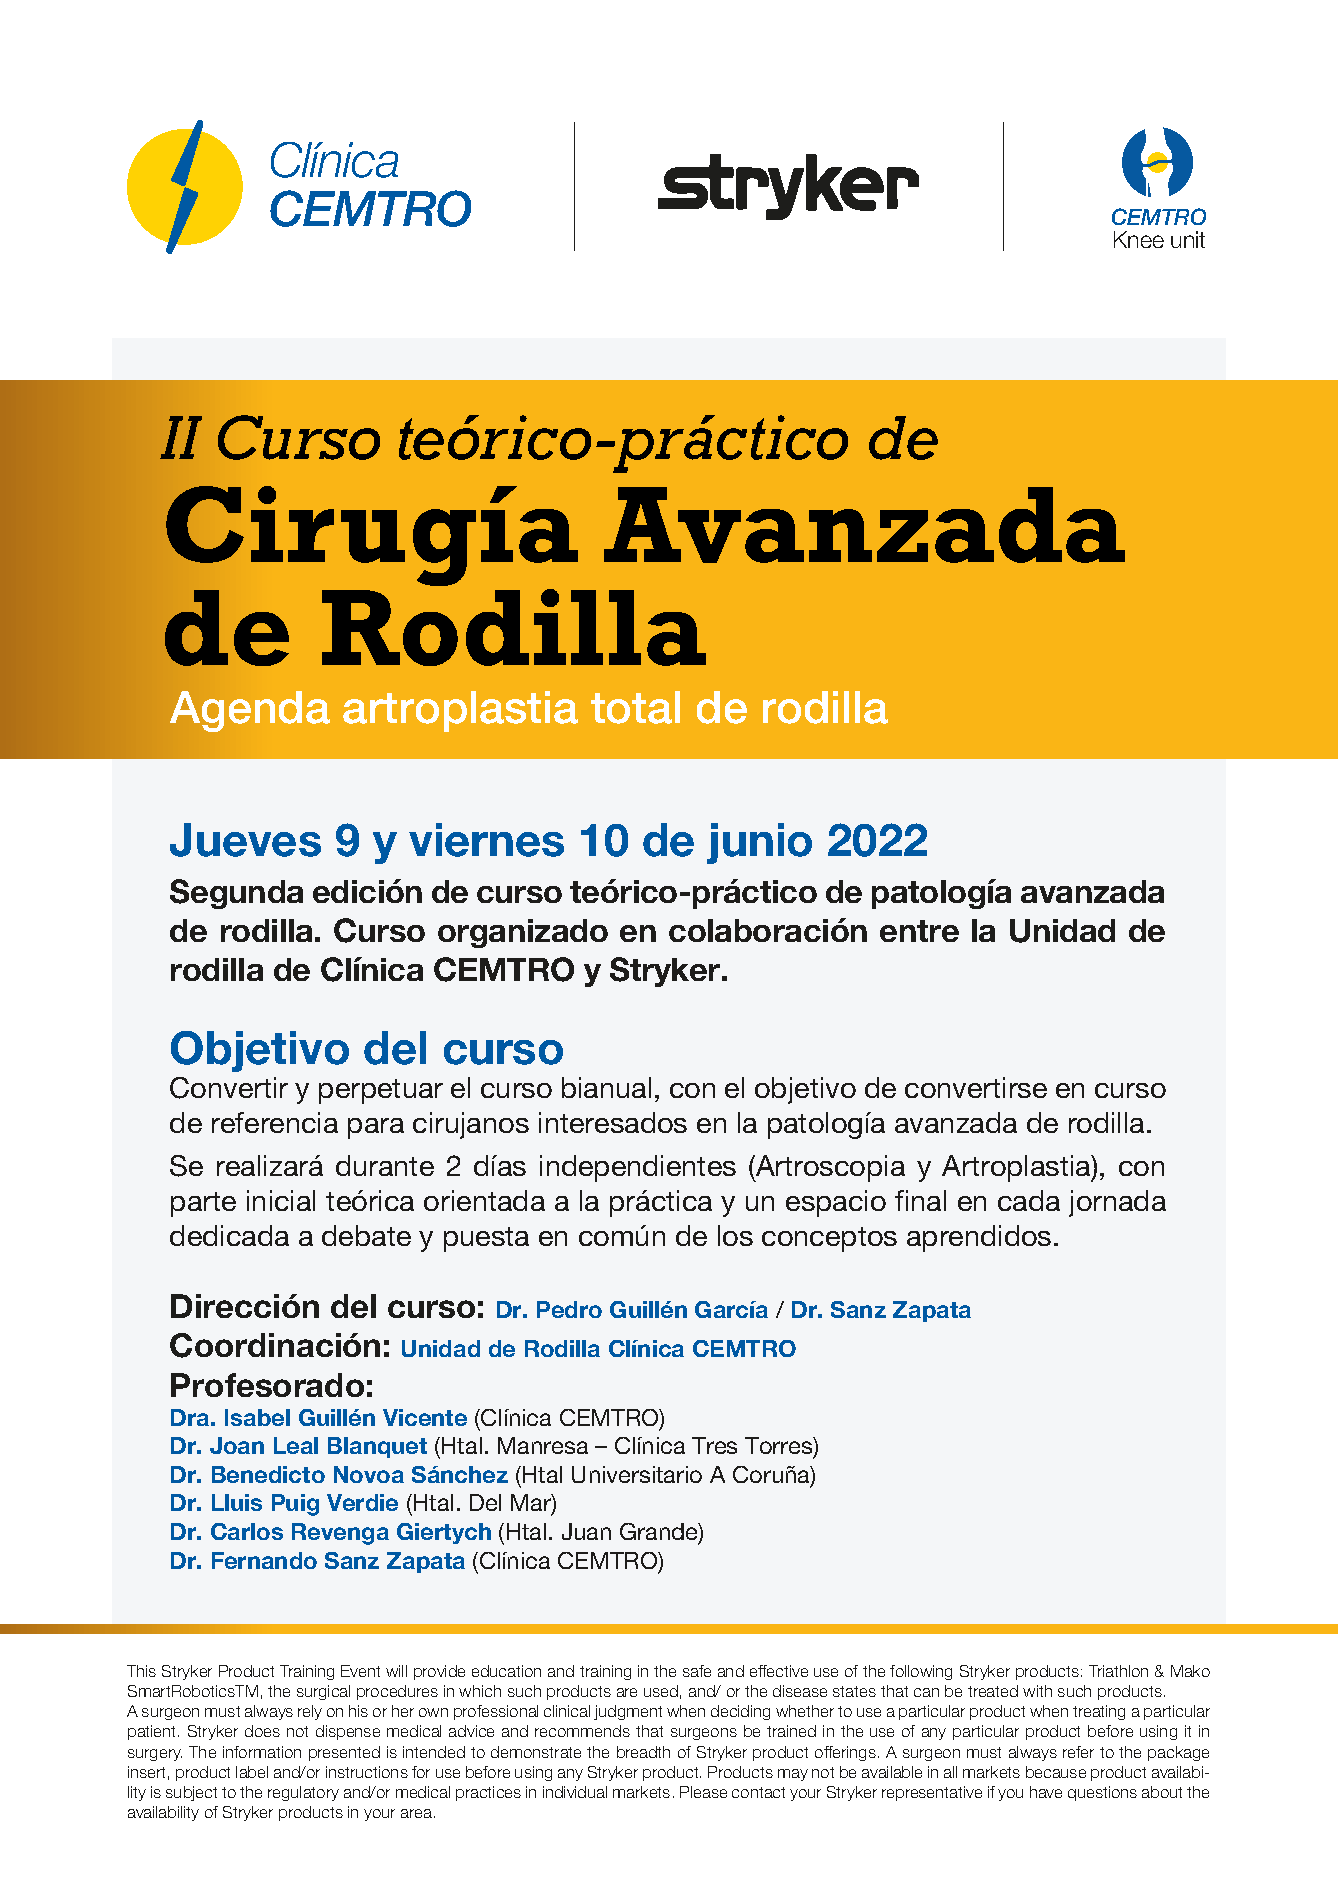  What do you see at coordinates (919, 931) in the page?
I see `entre` at bounding box center [919, 931].
